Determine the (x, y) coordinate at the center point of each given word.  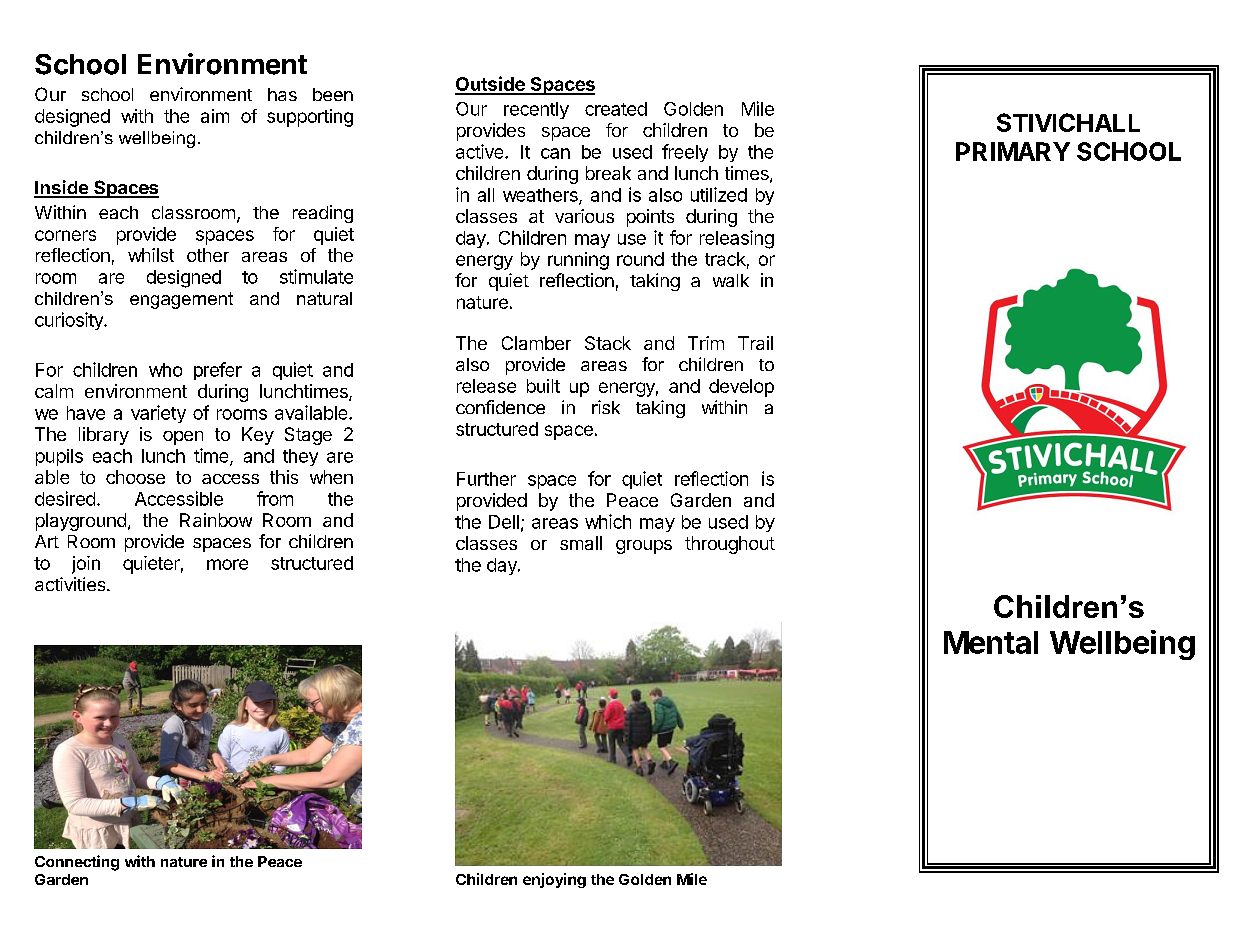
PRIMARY (1013, 151)
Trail (755, 343)
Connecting (77, 863)
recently (536, 110)
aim (215, 116)
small (581, 543)
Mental (991, 642)
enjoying (554, 880)
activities (71, 584)
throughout (730, 545)
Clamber (536, 343)
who (165, 370)
